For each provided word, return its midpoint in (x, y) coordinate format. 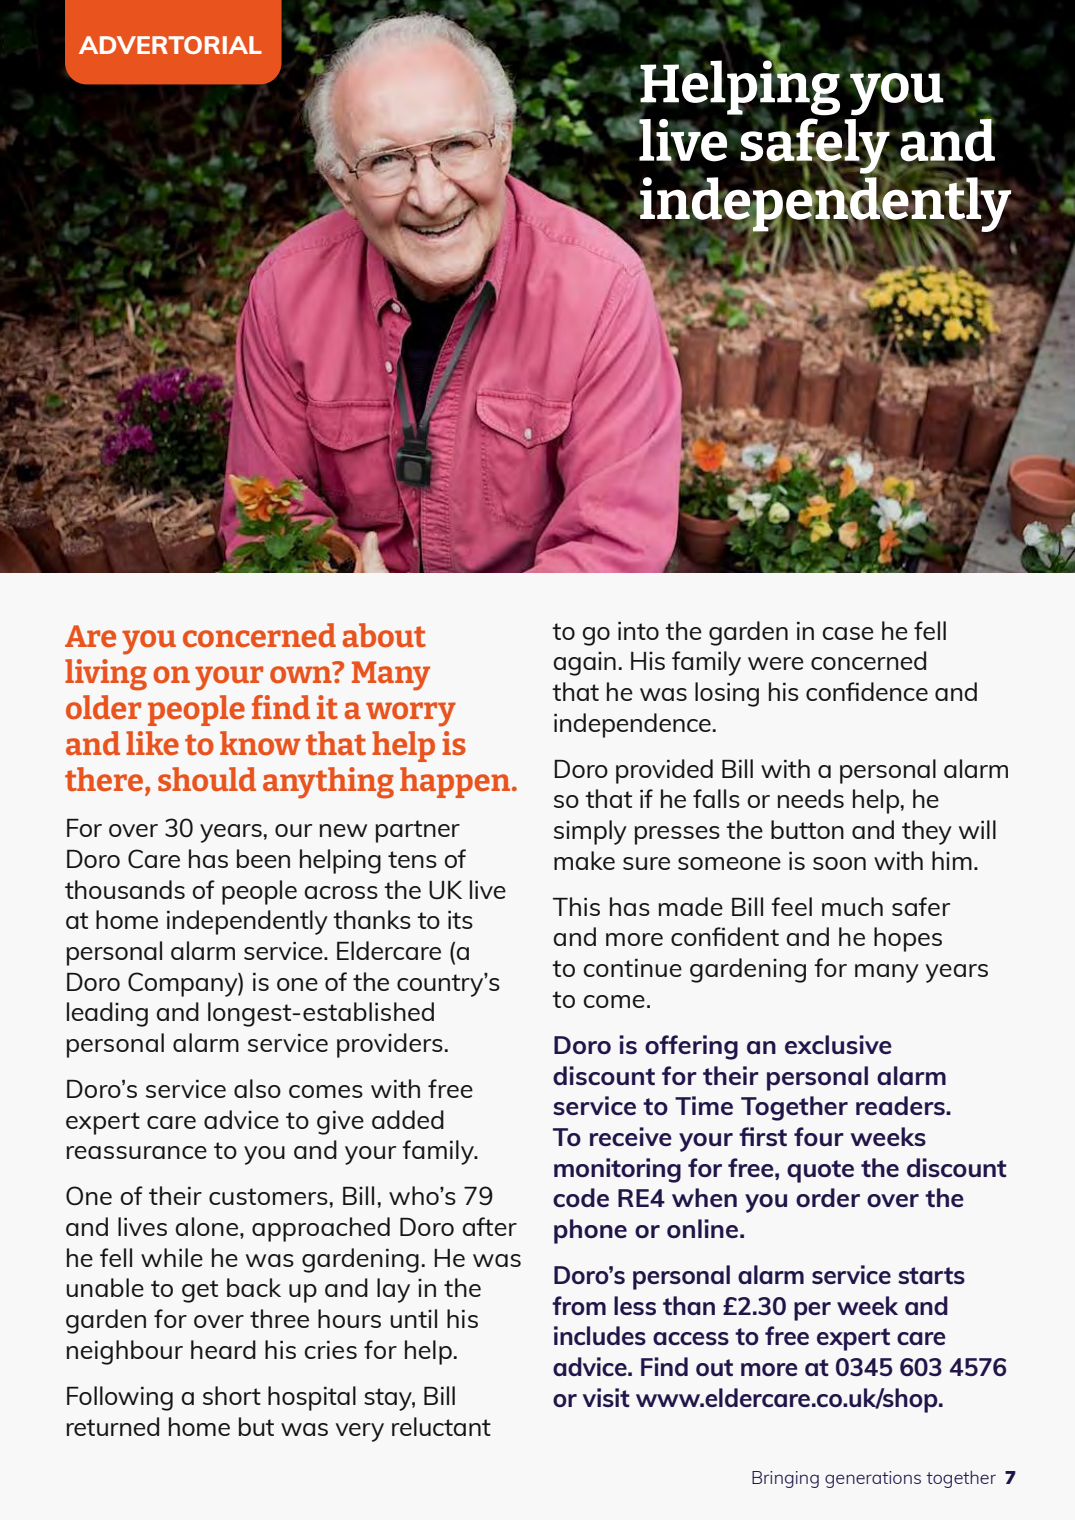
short (232, 1395)
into (638, 631)
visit (606, 1397)
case (848, 633)
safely (816, 146)
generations (873, 1479)
